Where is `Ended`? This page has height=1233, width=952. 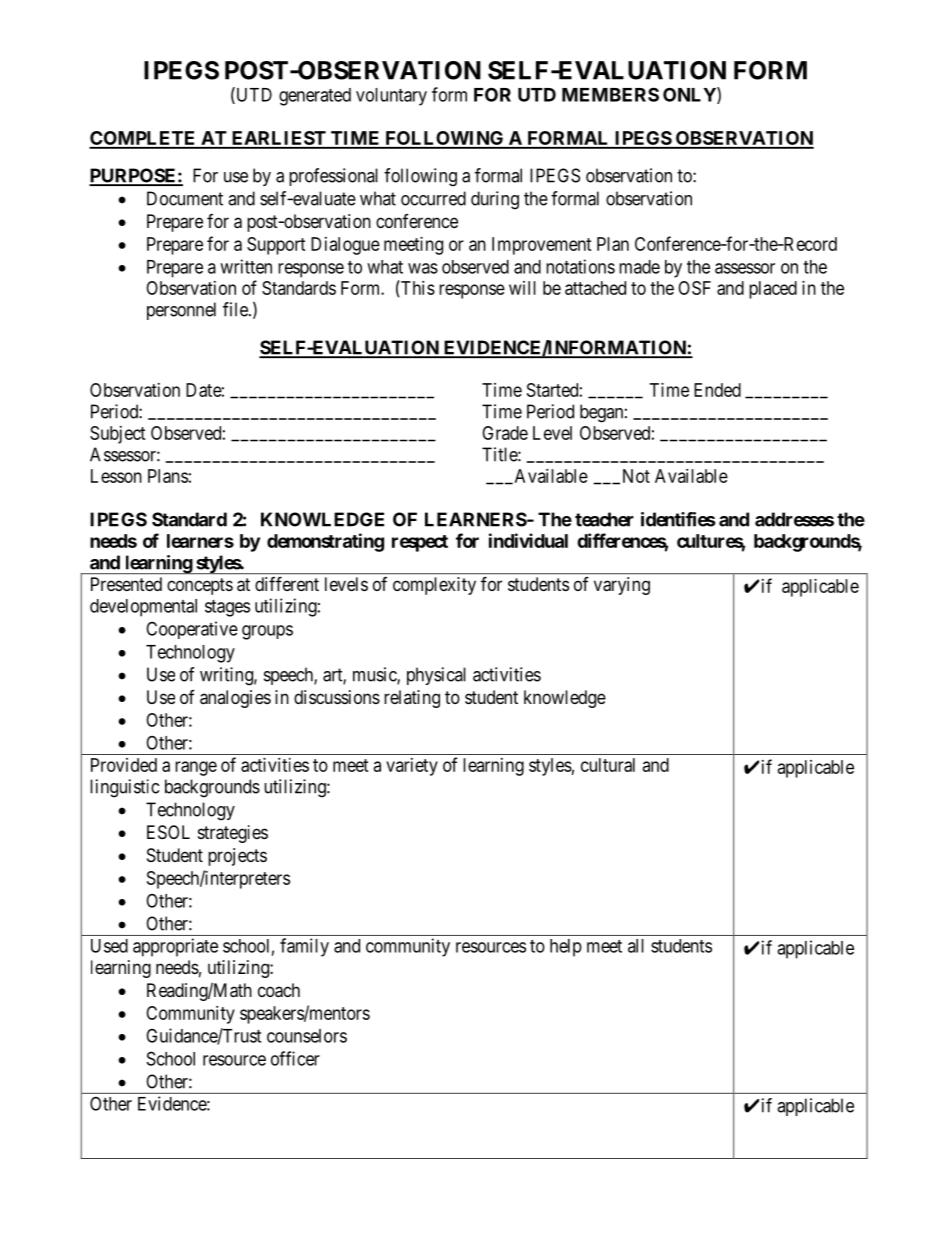 Ended is located at coordinates (717, 390).
